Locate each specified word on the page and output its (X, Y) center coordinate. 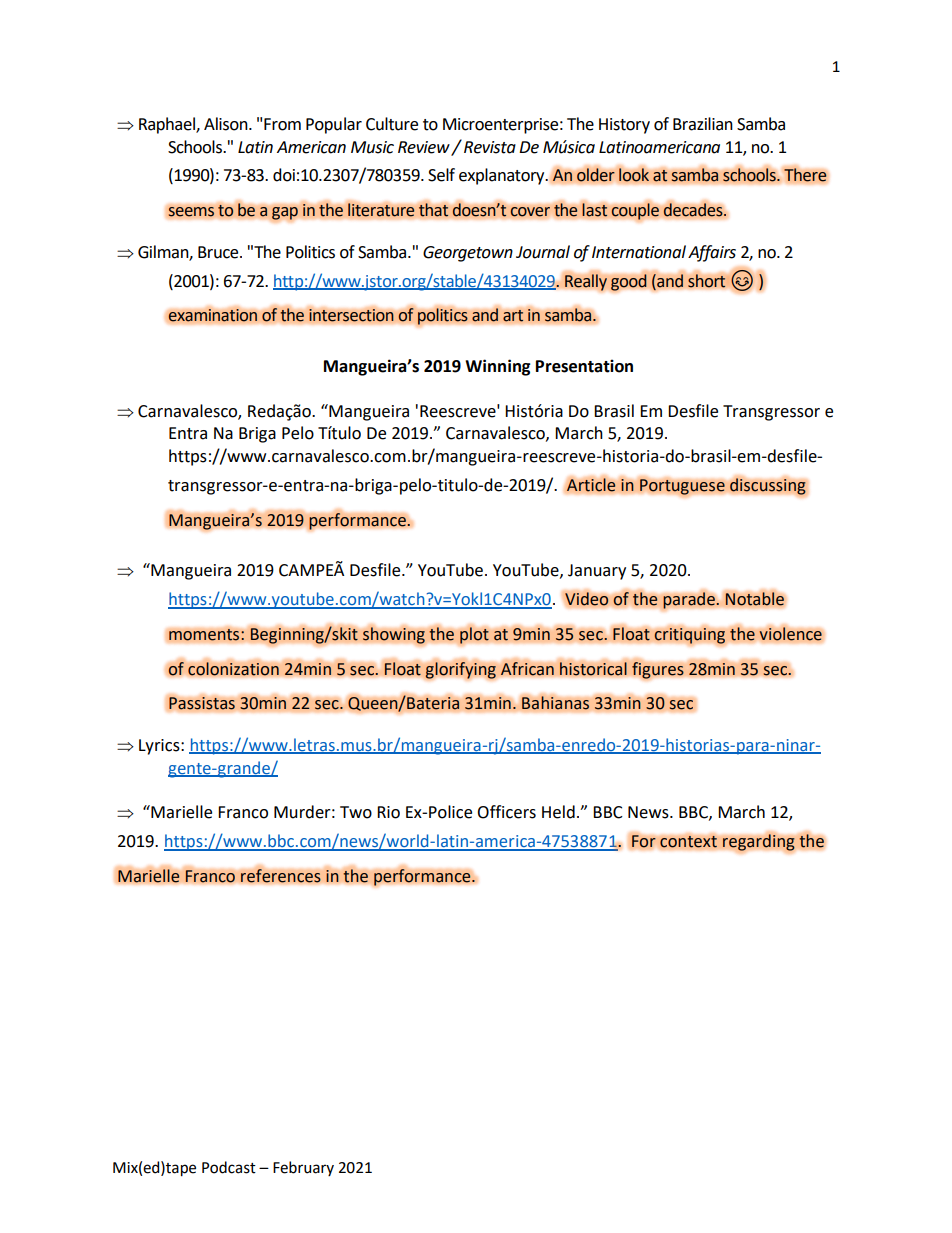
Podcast (229, 1167)
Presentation (584, 366)
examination (213, 315)
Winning (498, 367)
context (688, 841)
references (280, 876)
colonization (233, 669)
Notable (754, 599)
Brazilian (703, 124)
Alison (227, 124)
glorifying (460, 670)
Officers (506, 812)
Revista (490, 147)
